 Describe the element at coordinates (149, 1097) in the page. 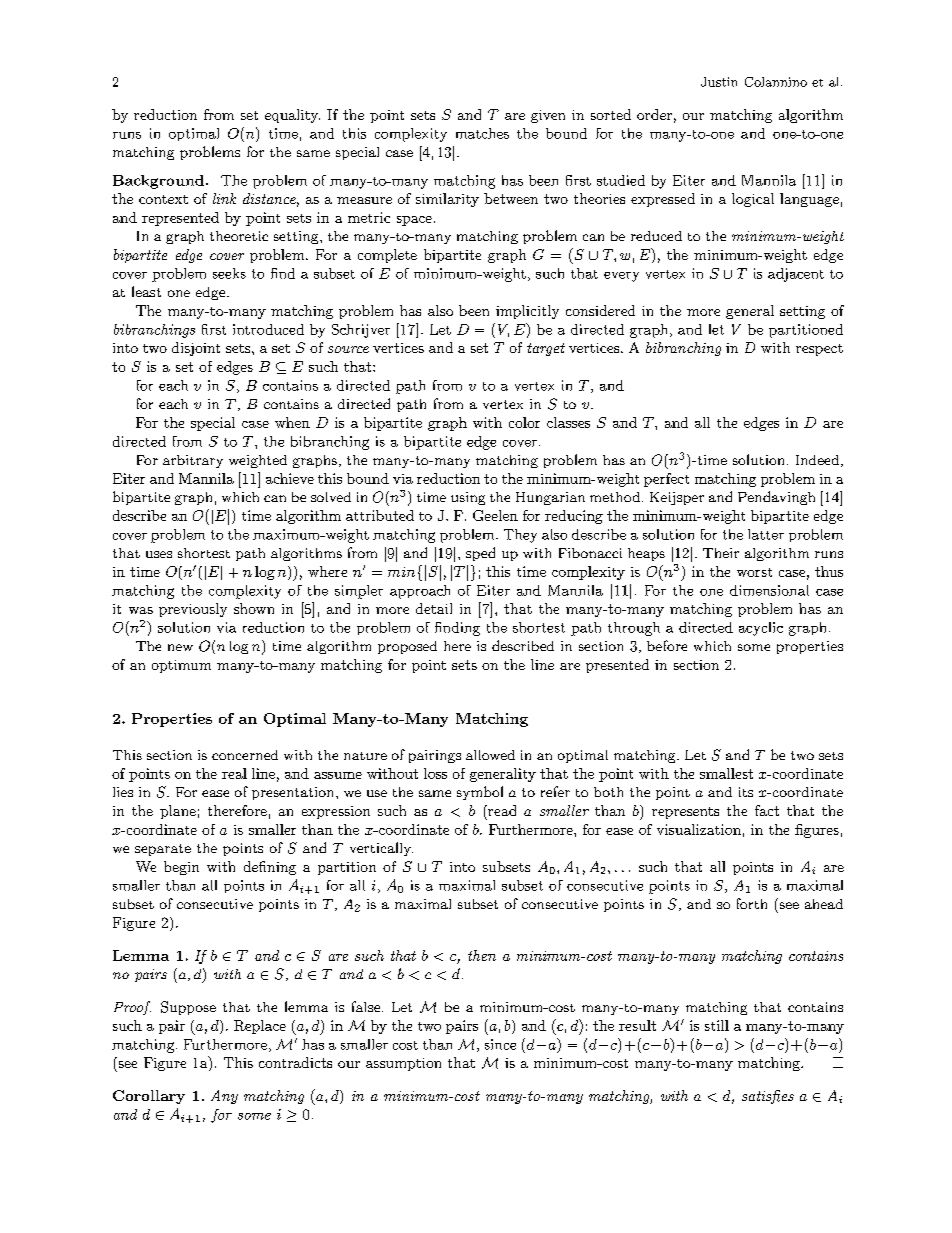

I see `Corollary` at that location.
